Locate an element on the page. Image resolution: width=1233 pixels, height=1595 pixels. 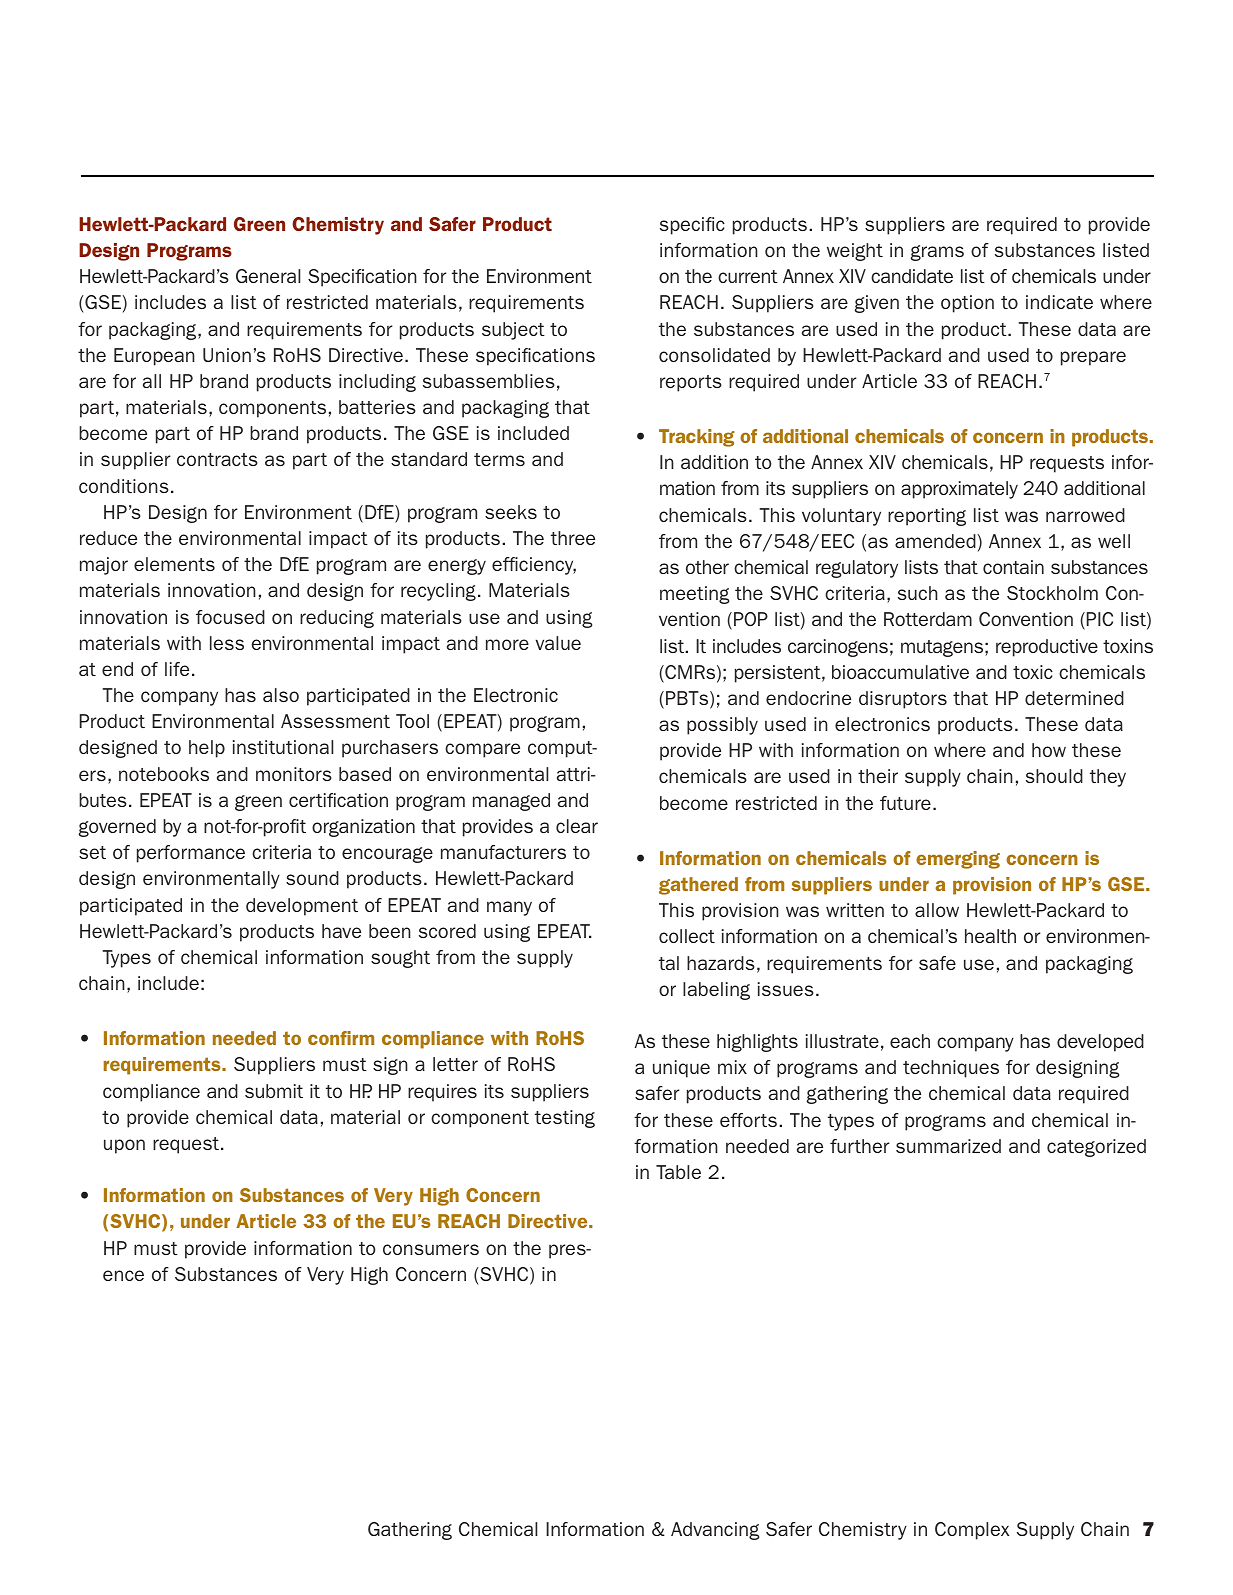
consumers is located at coordinates (431, 1249).
